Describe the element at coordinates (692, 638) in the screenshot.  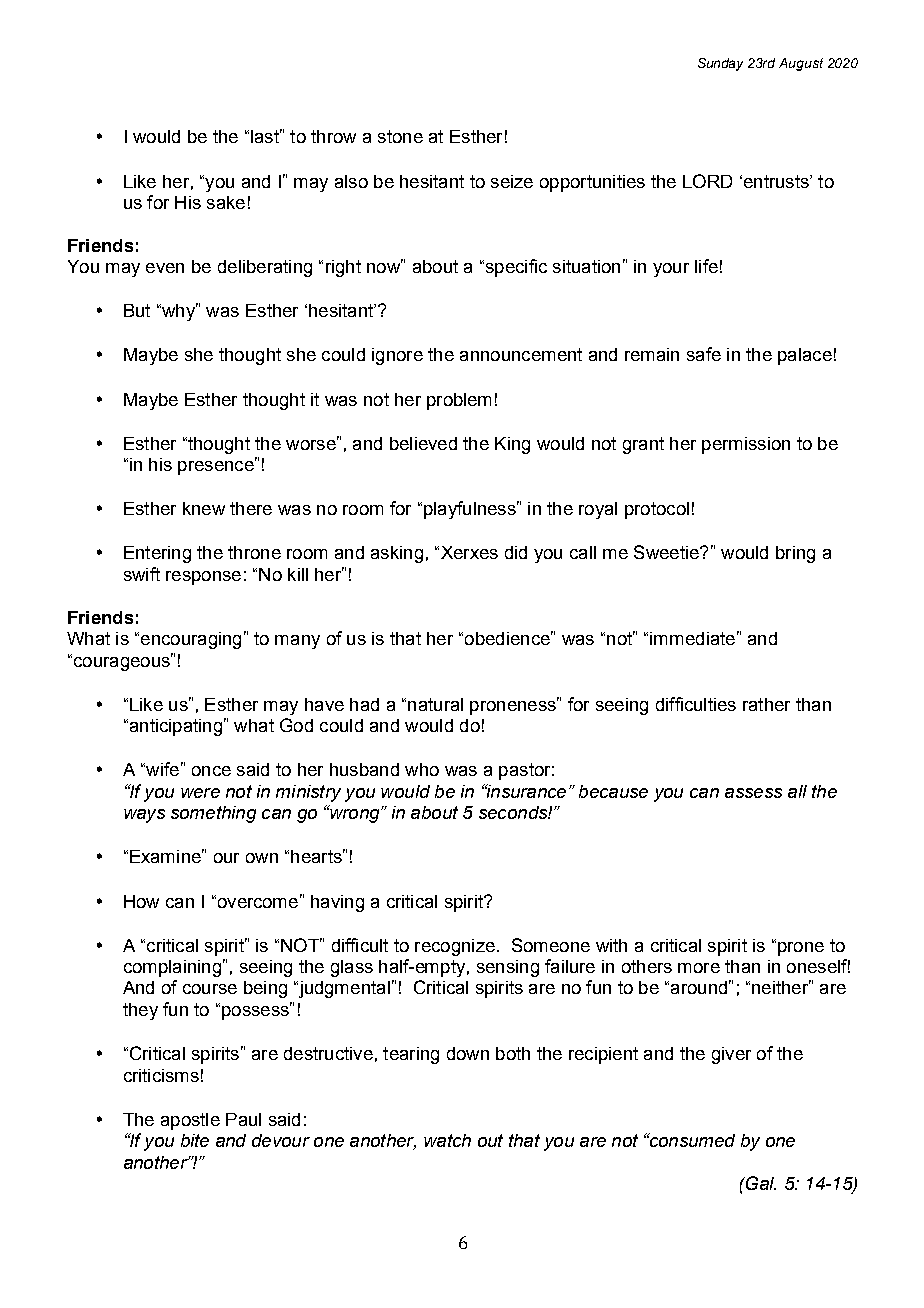
I see `immediate` at that location.
